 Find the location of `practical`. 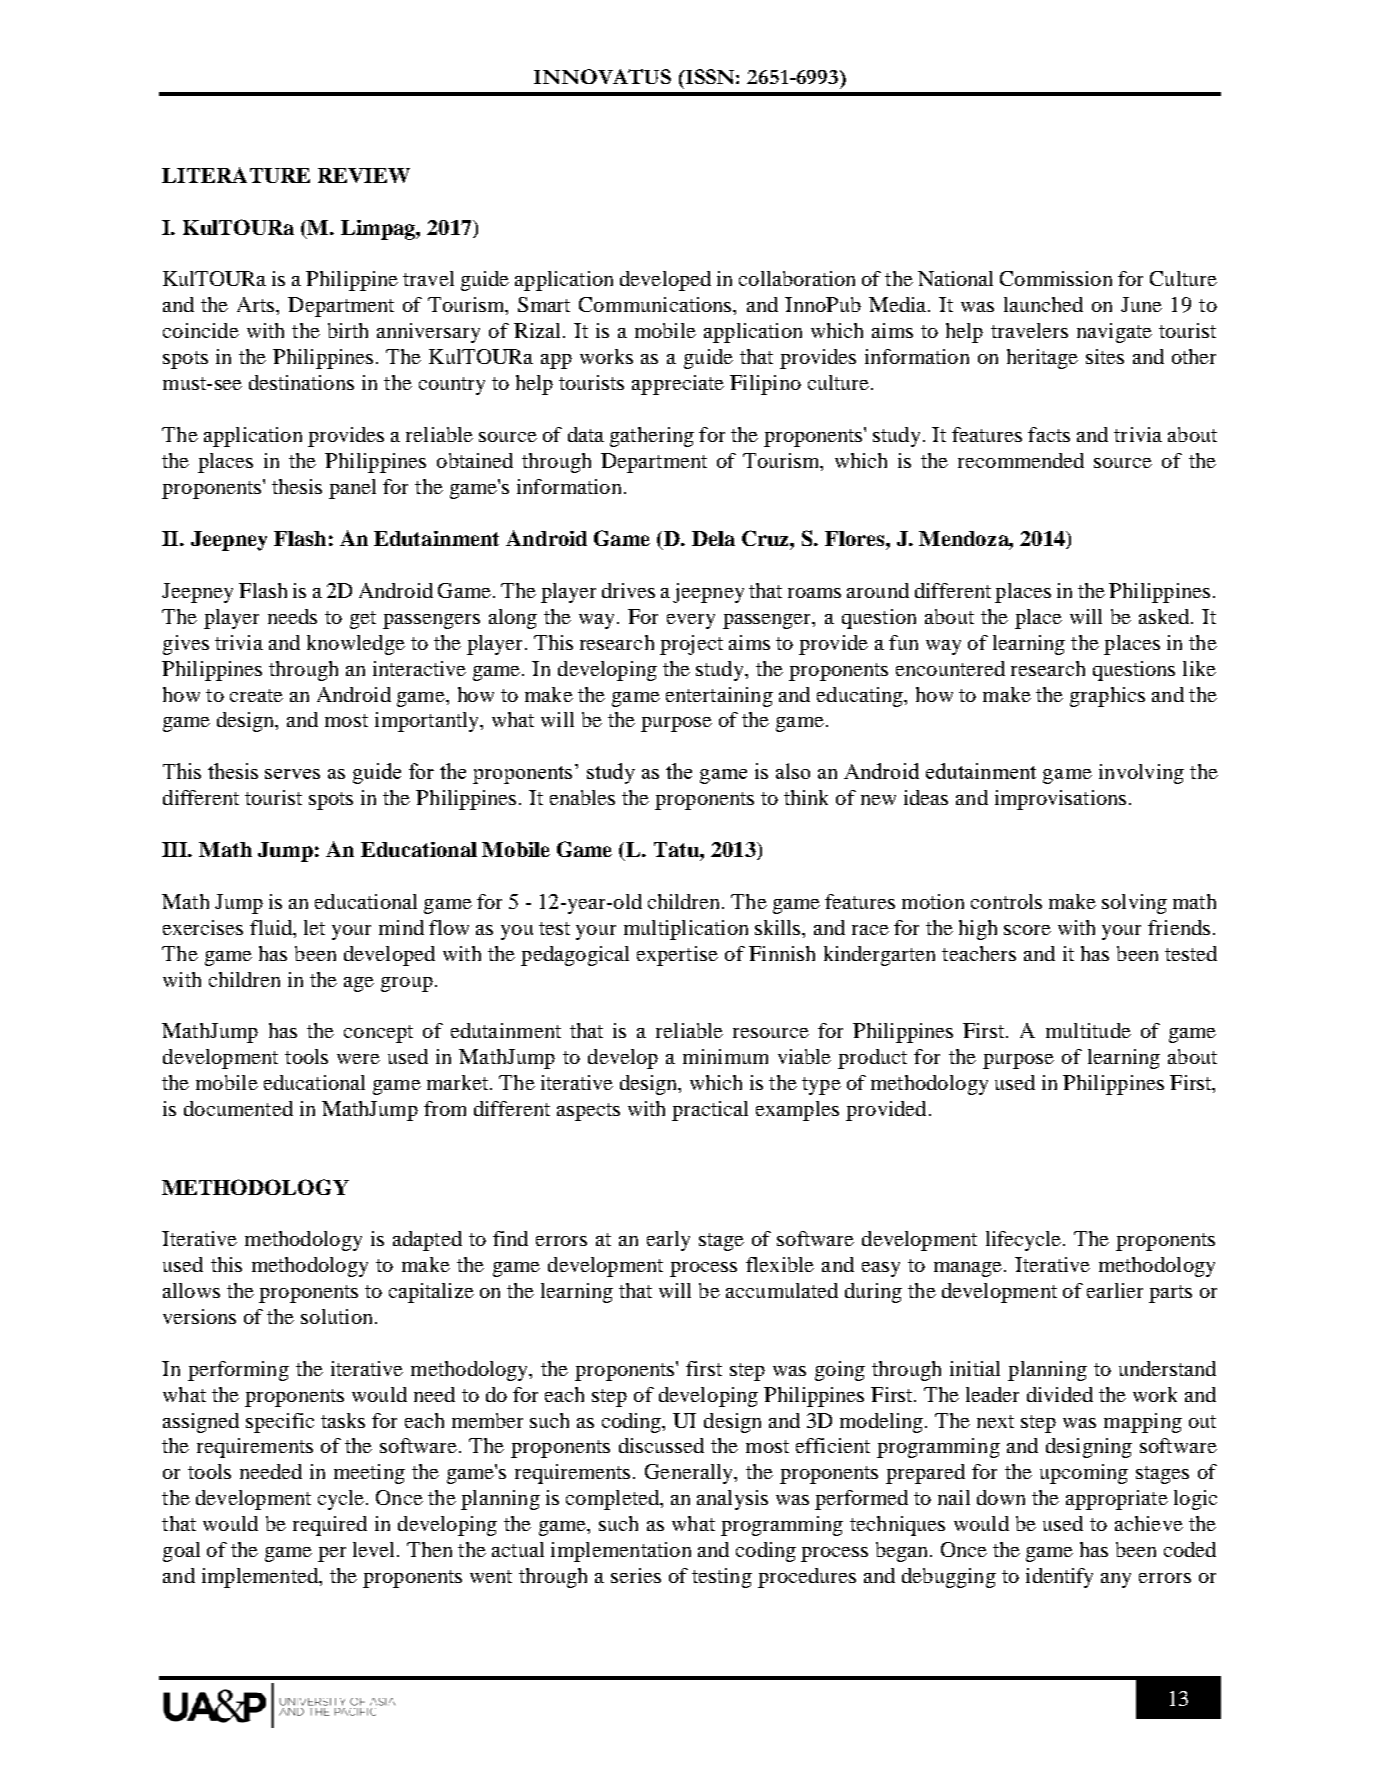

practical is located at coordinates (710, 1111).
